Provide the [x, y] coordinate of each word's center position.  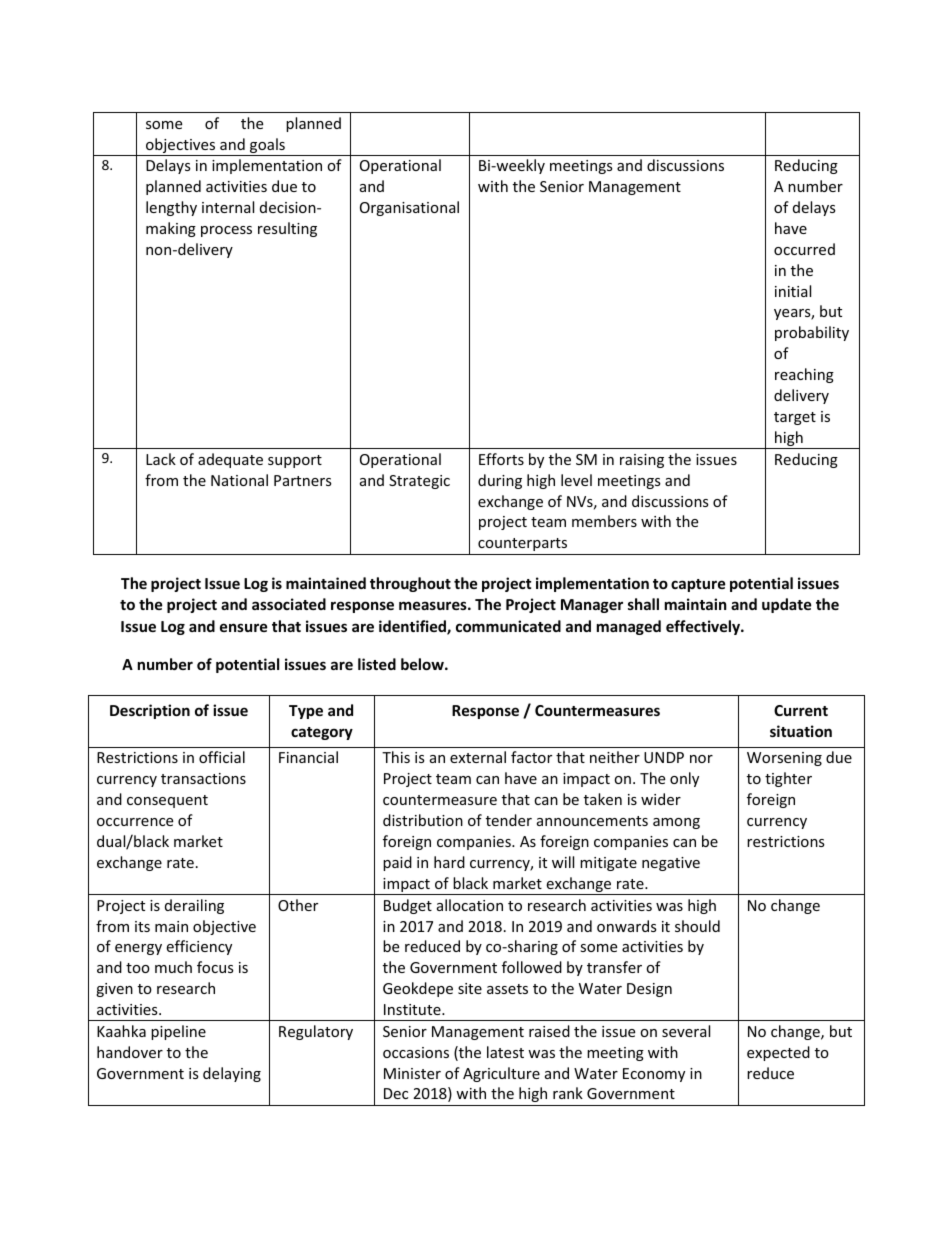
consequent [167, 801]
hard [449, 862]
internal [228, 207]
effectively [704, 627]
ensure [244, 627]
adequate [230, 460]
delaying [232, 1074]
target [795, 418]
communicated [508, 626]
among [676, 823]
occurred [804, 249]
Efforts [501, 459]
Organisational [409, 208]
